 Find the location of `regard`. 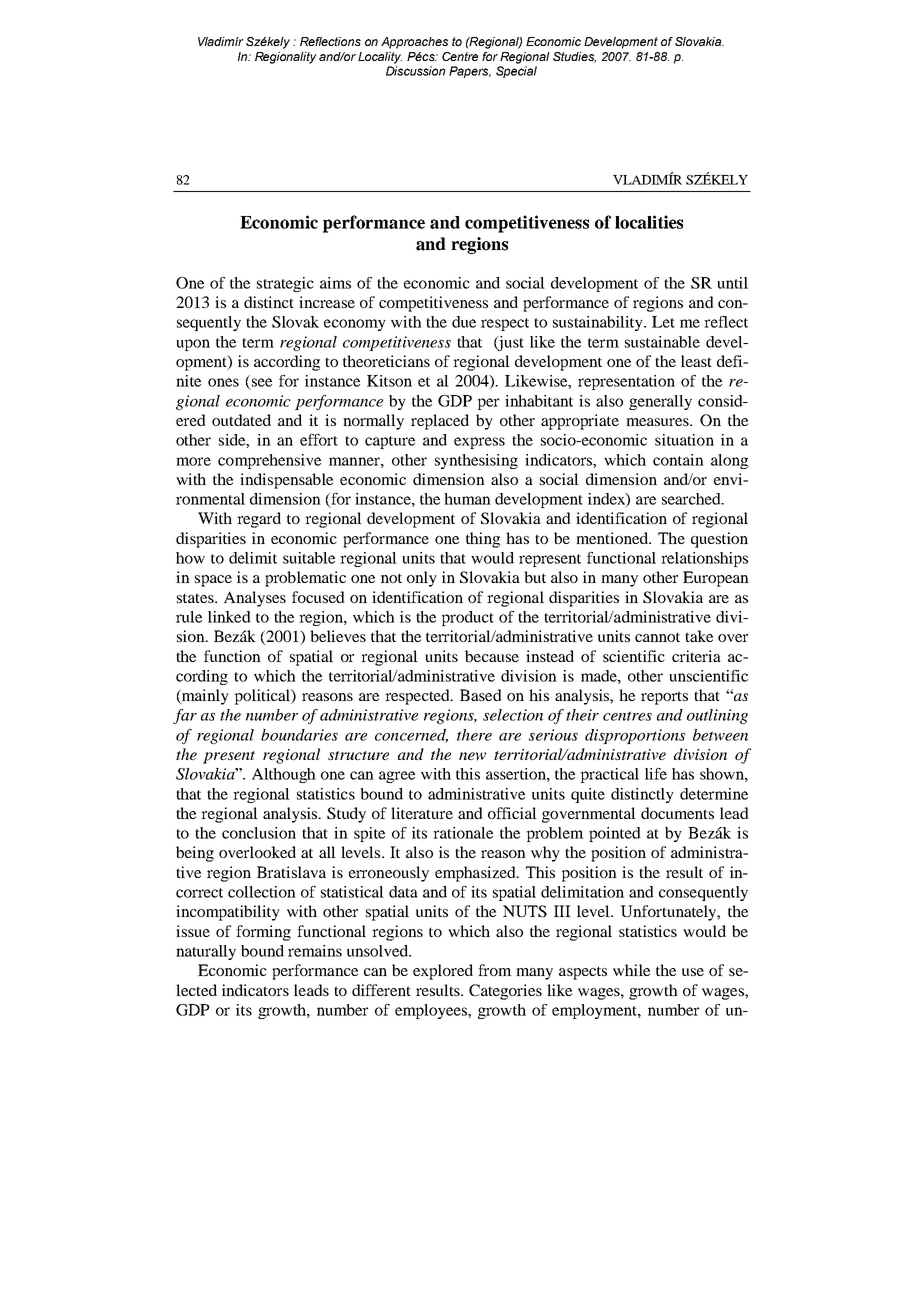

regard is located at coordinates (259, 520).
